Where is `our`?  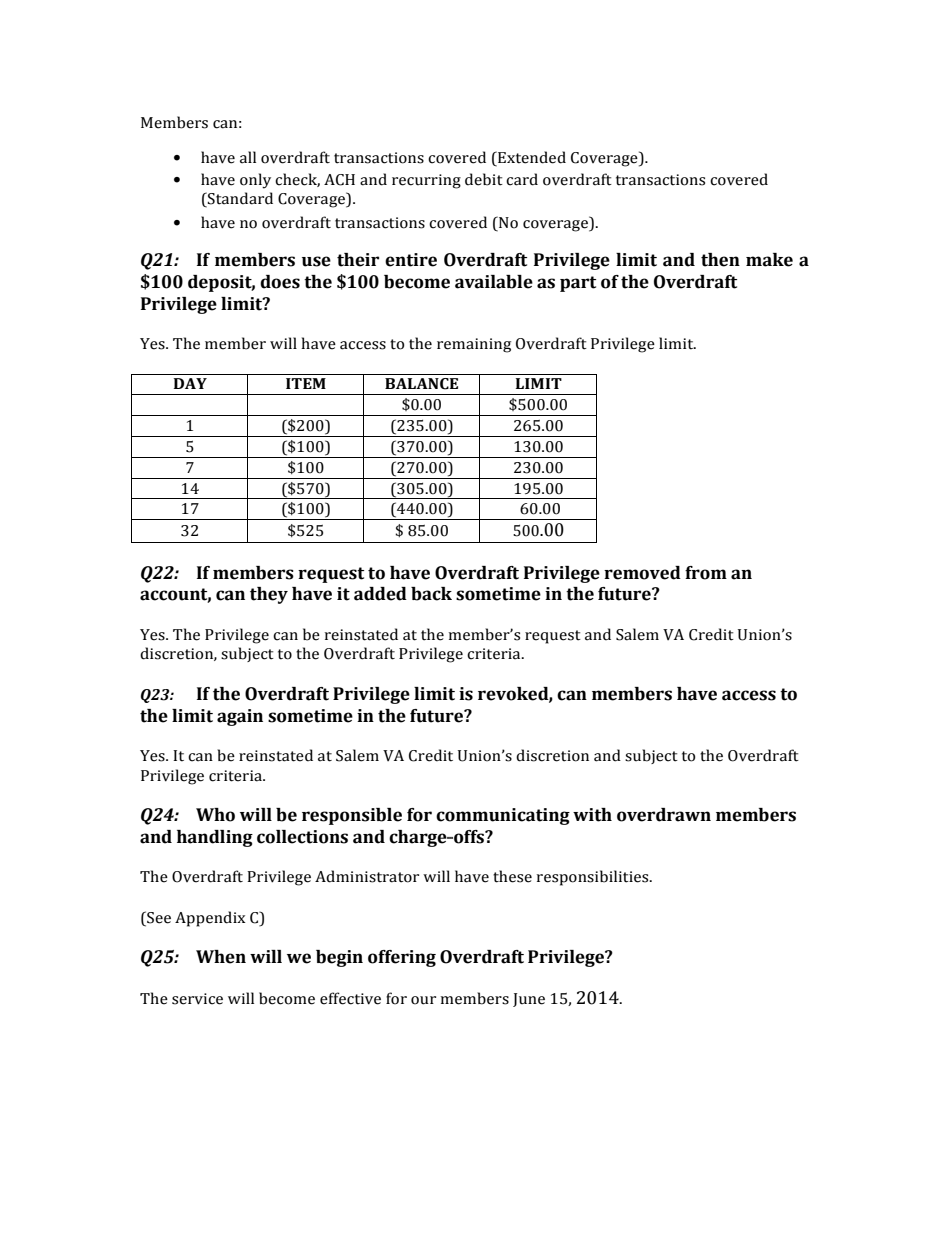
our is located at coordinates (423, 1000).
